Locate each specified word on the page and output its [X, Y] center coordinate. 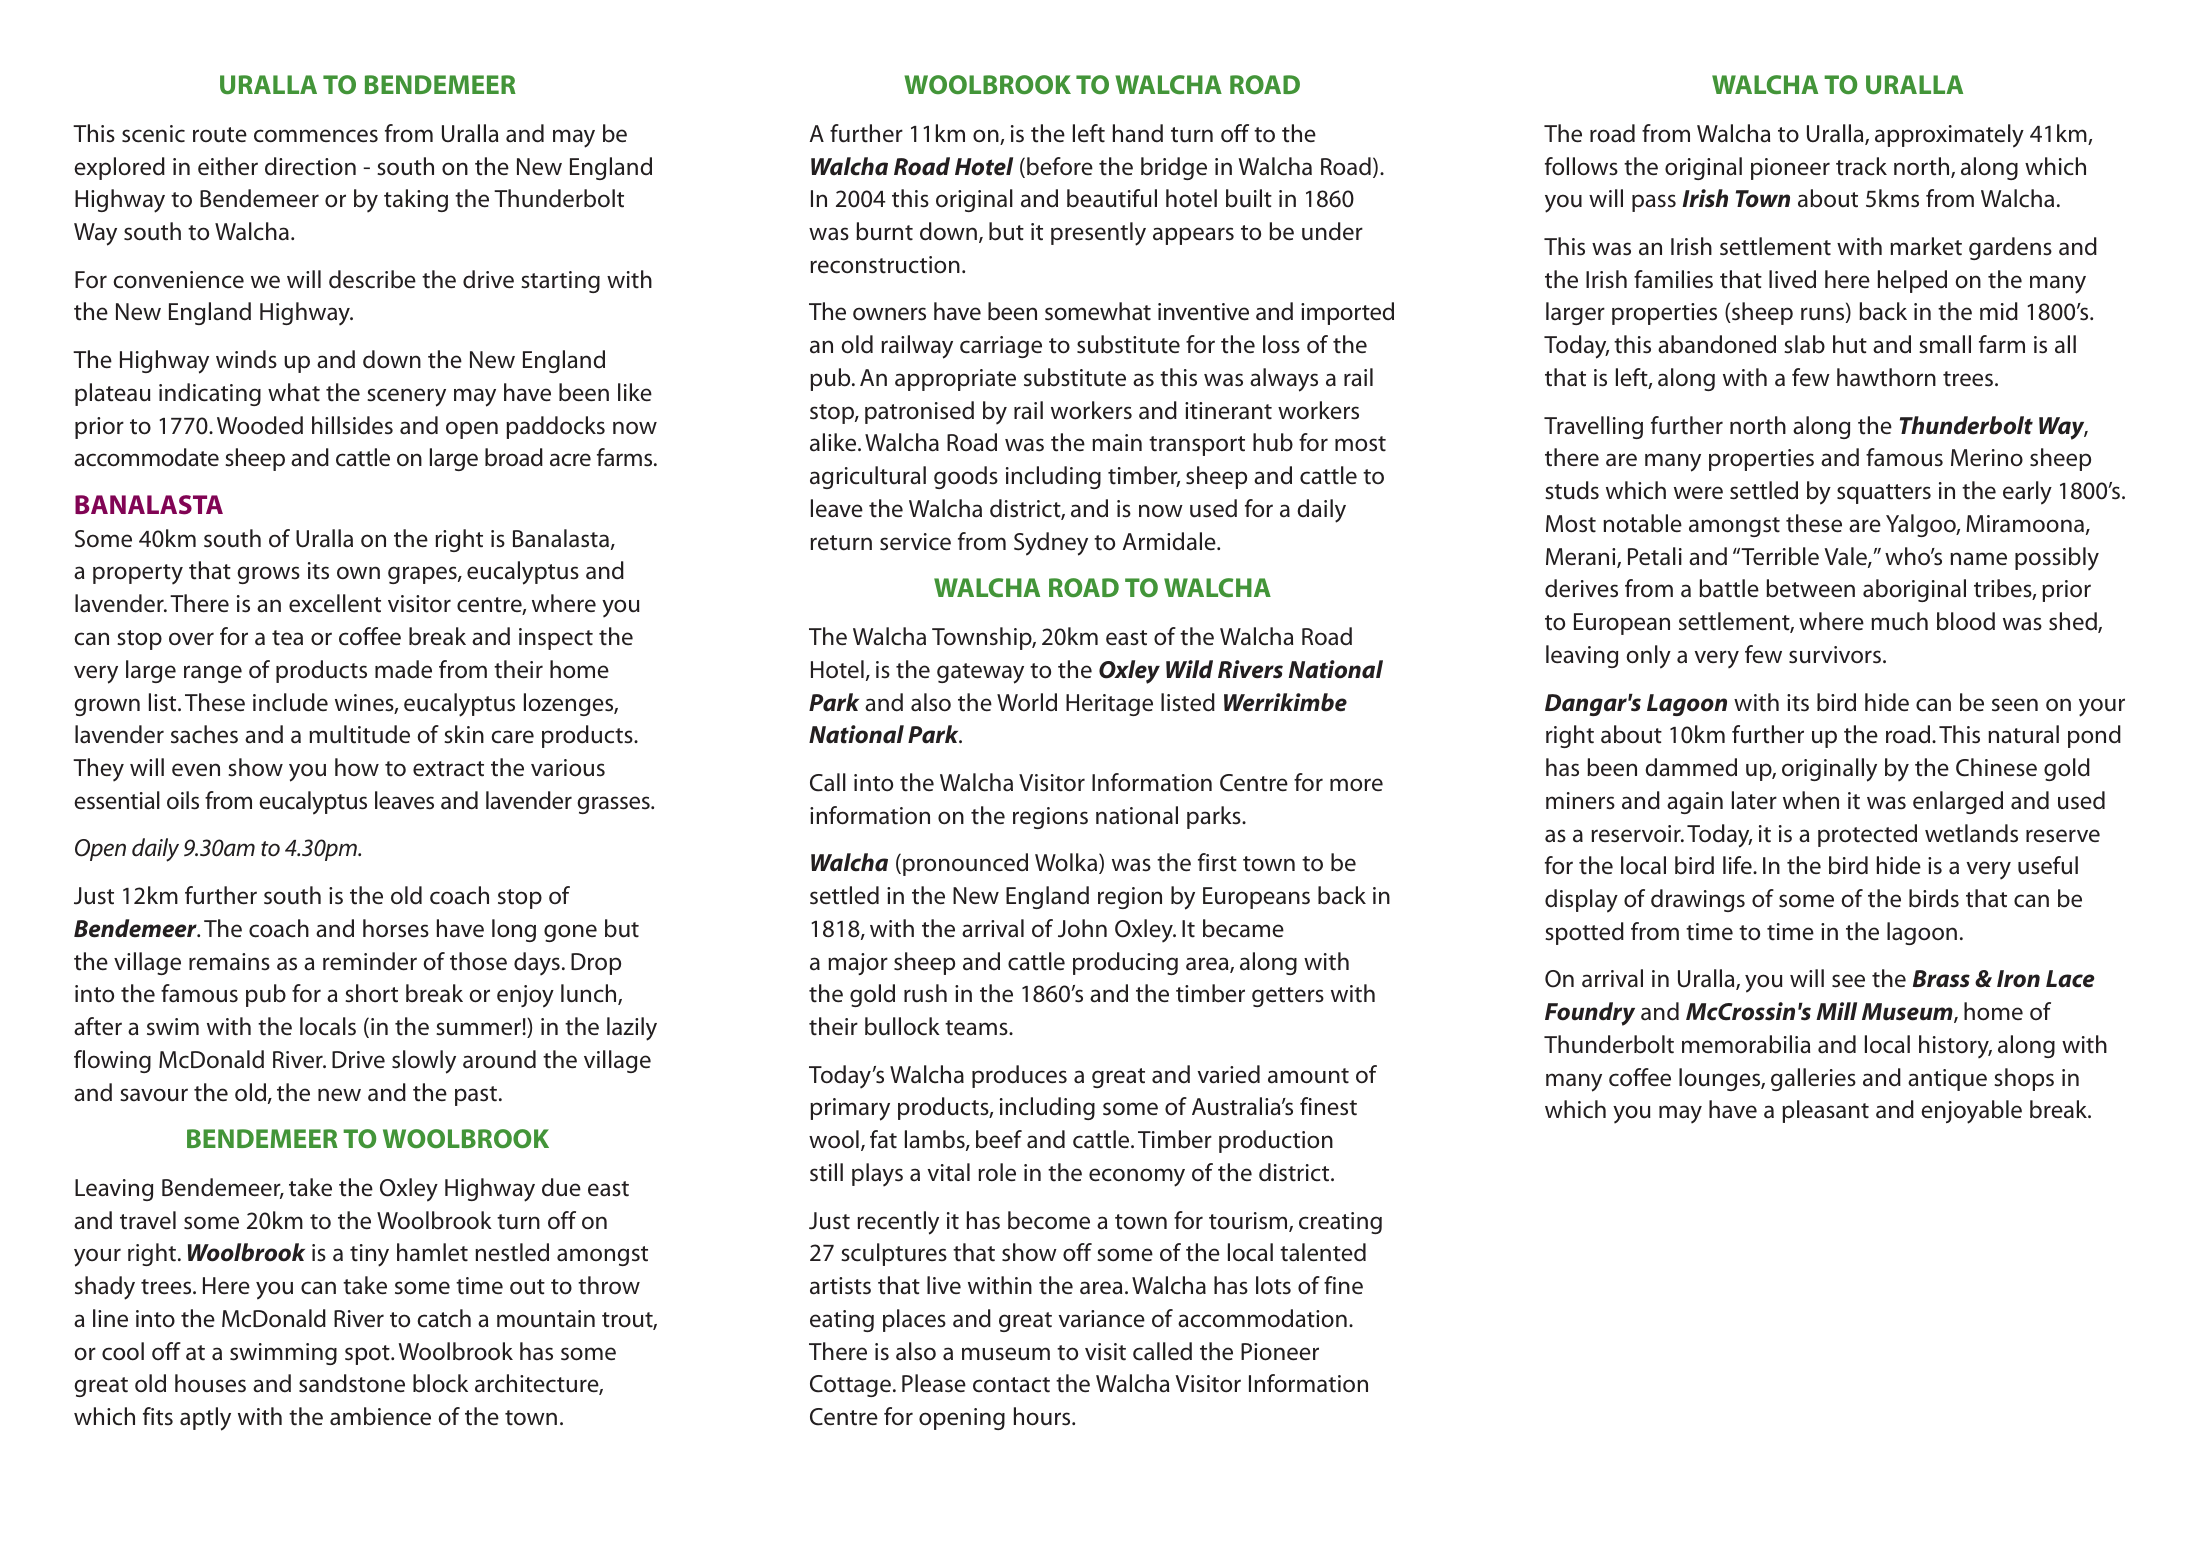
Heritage [1109, 705]
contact [1011, 1385]
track [1861, 166]
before [1060, 166]
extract [448, 769]
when [1811, 800]
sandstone [352, 1383]
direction [310, 166]
